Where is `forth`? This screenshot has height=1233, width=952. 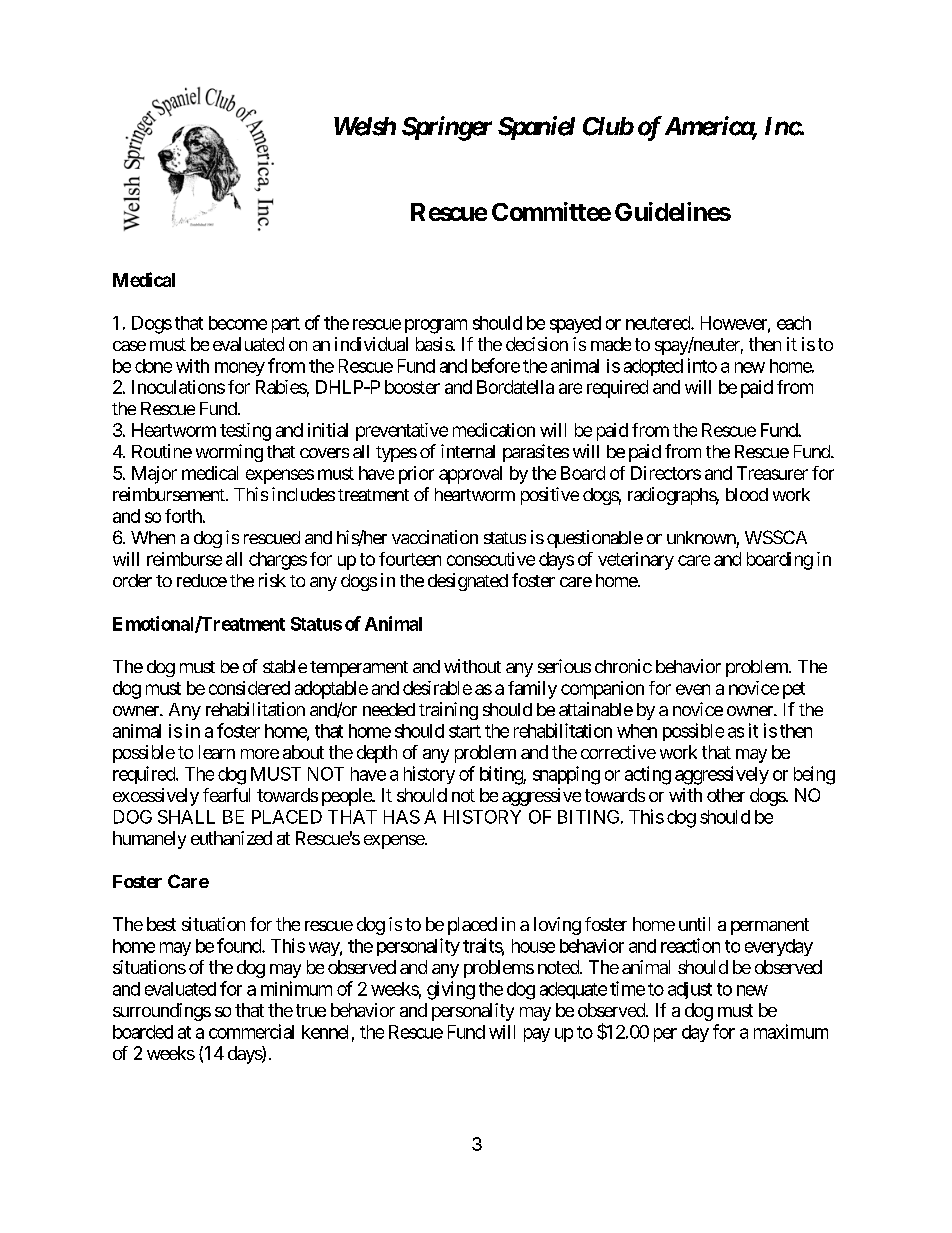
forth is located at coordinates (183, 516).
